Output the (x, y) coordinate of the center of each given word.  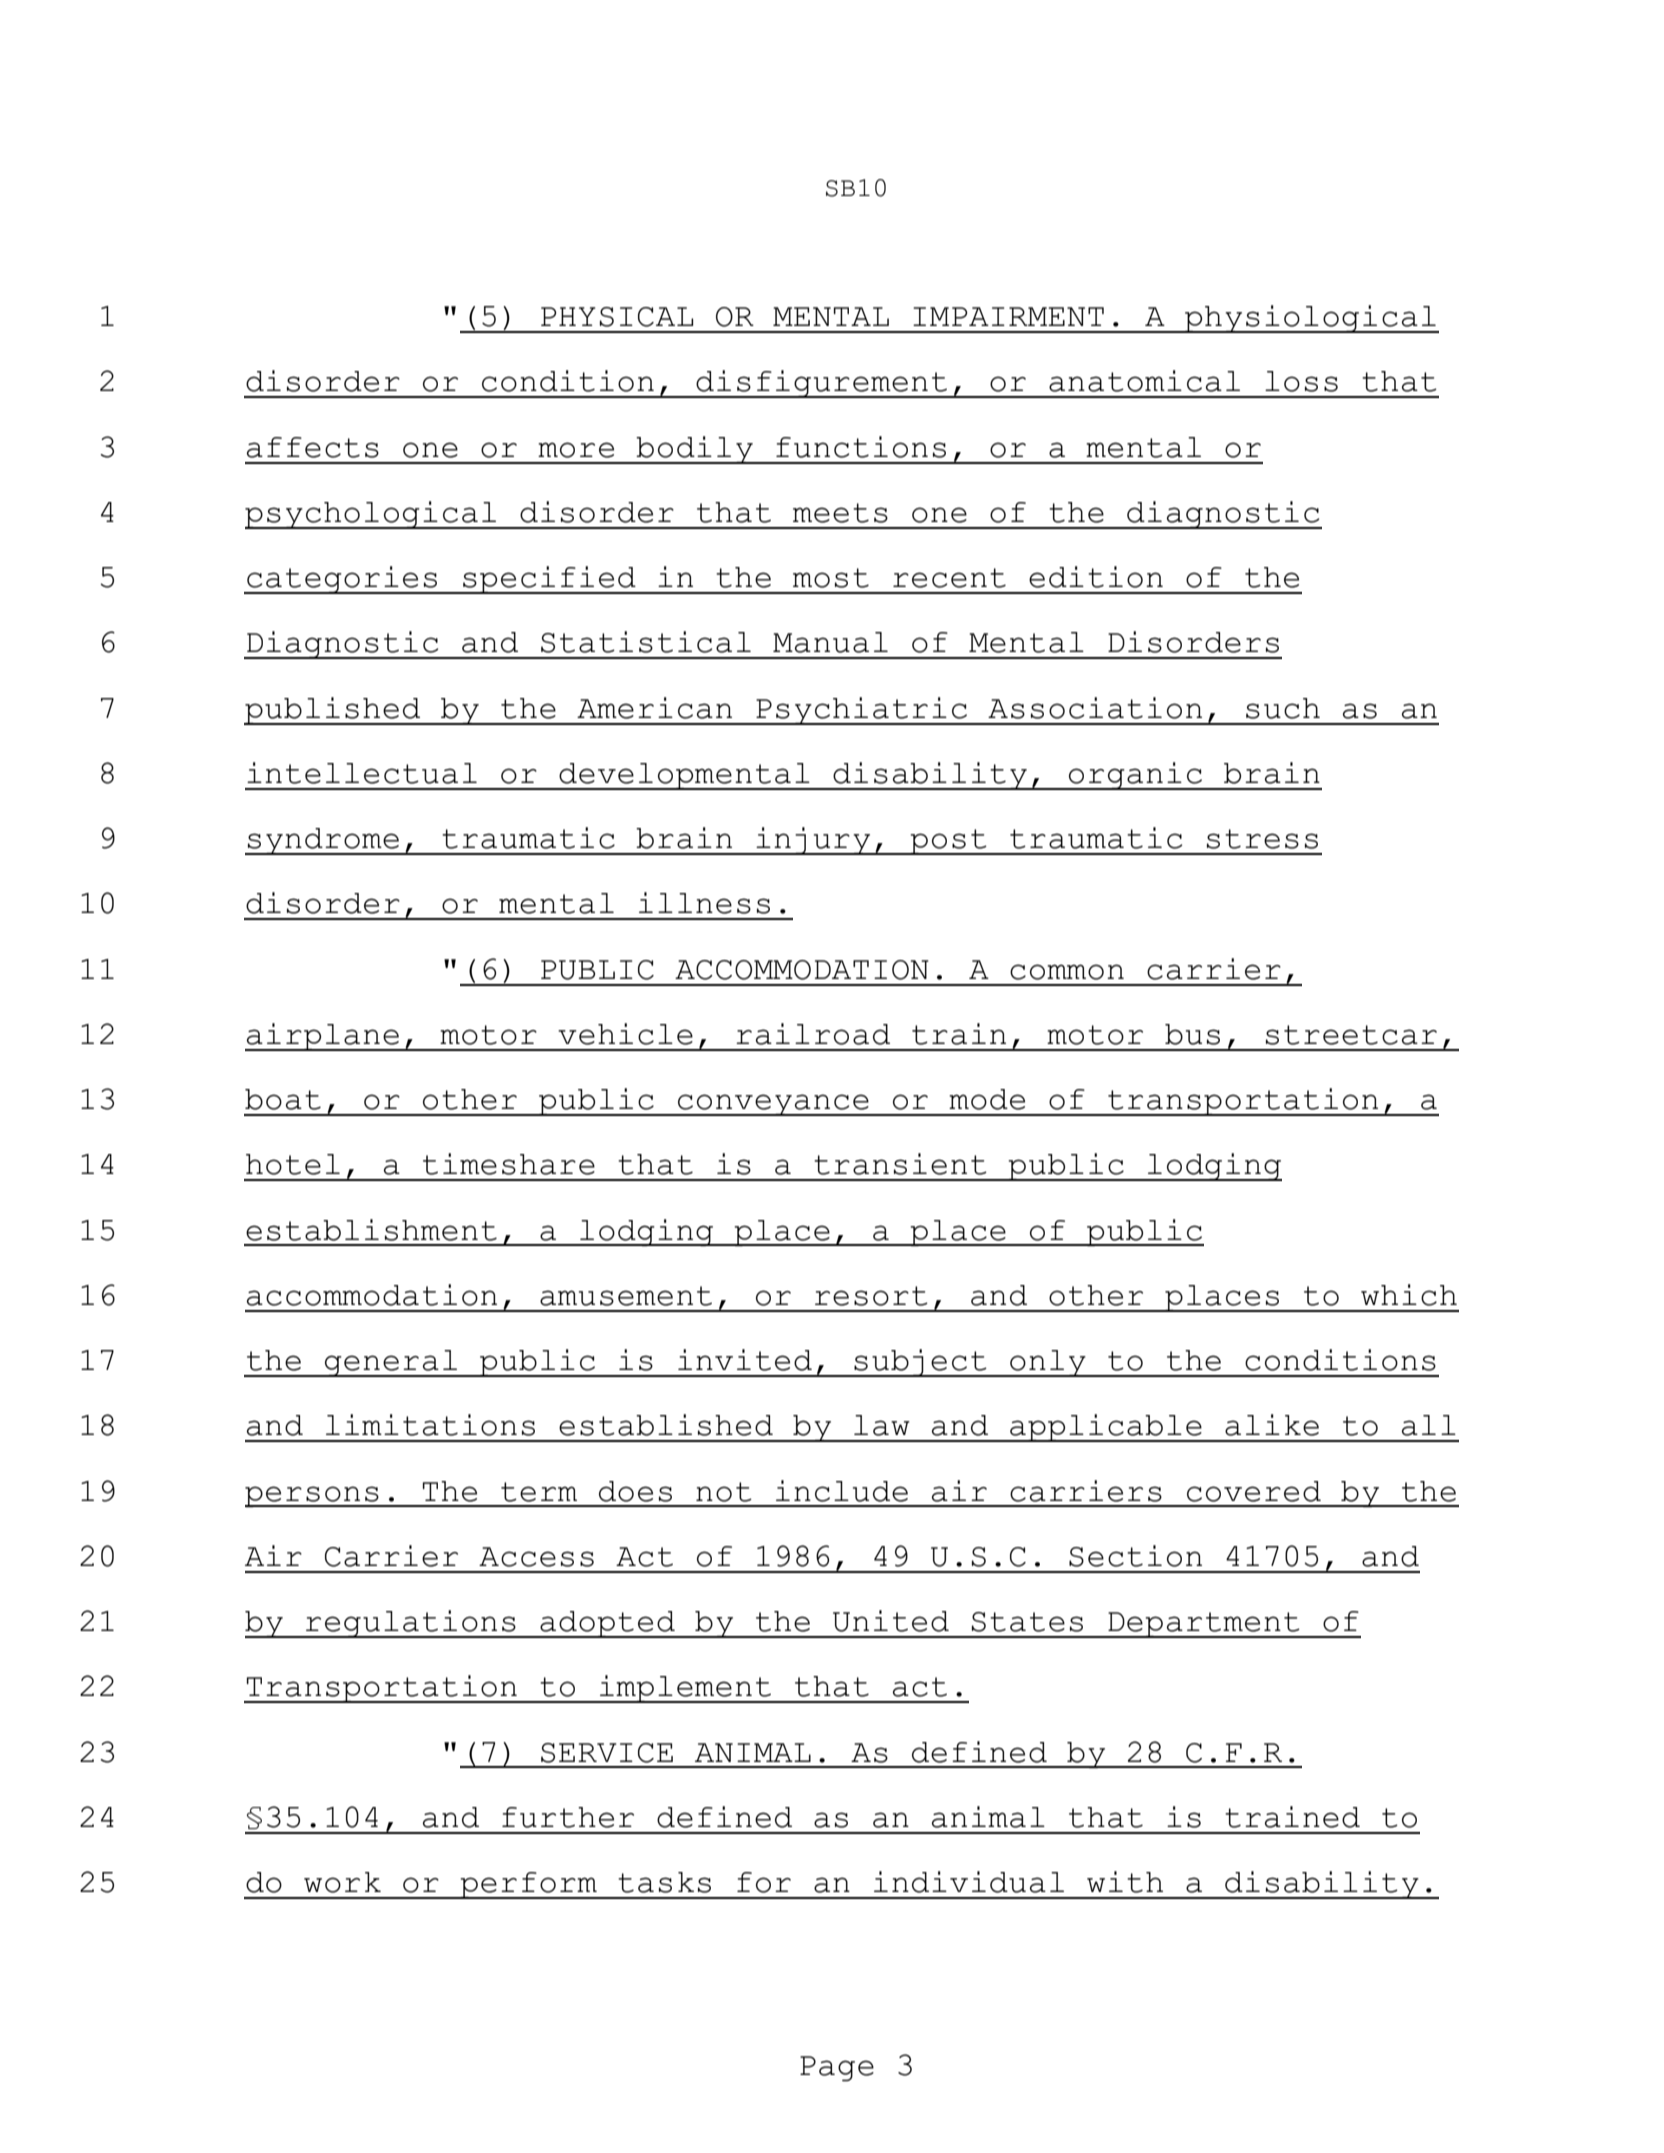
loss (1301, 381)
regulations (411, 1624)
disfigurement (822, 384)
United (891, 1621)
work (342, 1882)
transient (900, 1164)
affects (313, 447)
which (1409, 1295)
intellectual (362, 773)
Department (1204, 1625)
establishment (371, 1230)
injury (813, 841)
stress (1262, 839)
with (1125, 1882)
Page (837, 2069)
